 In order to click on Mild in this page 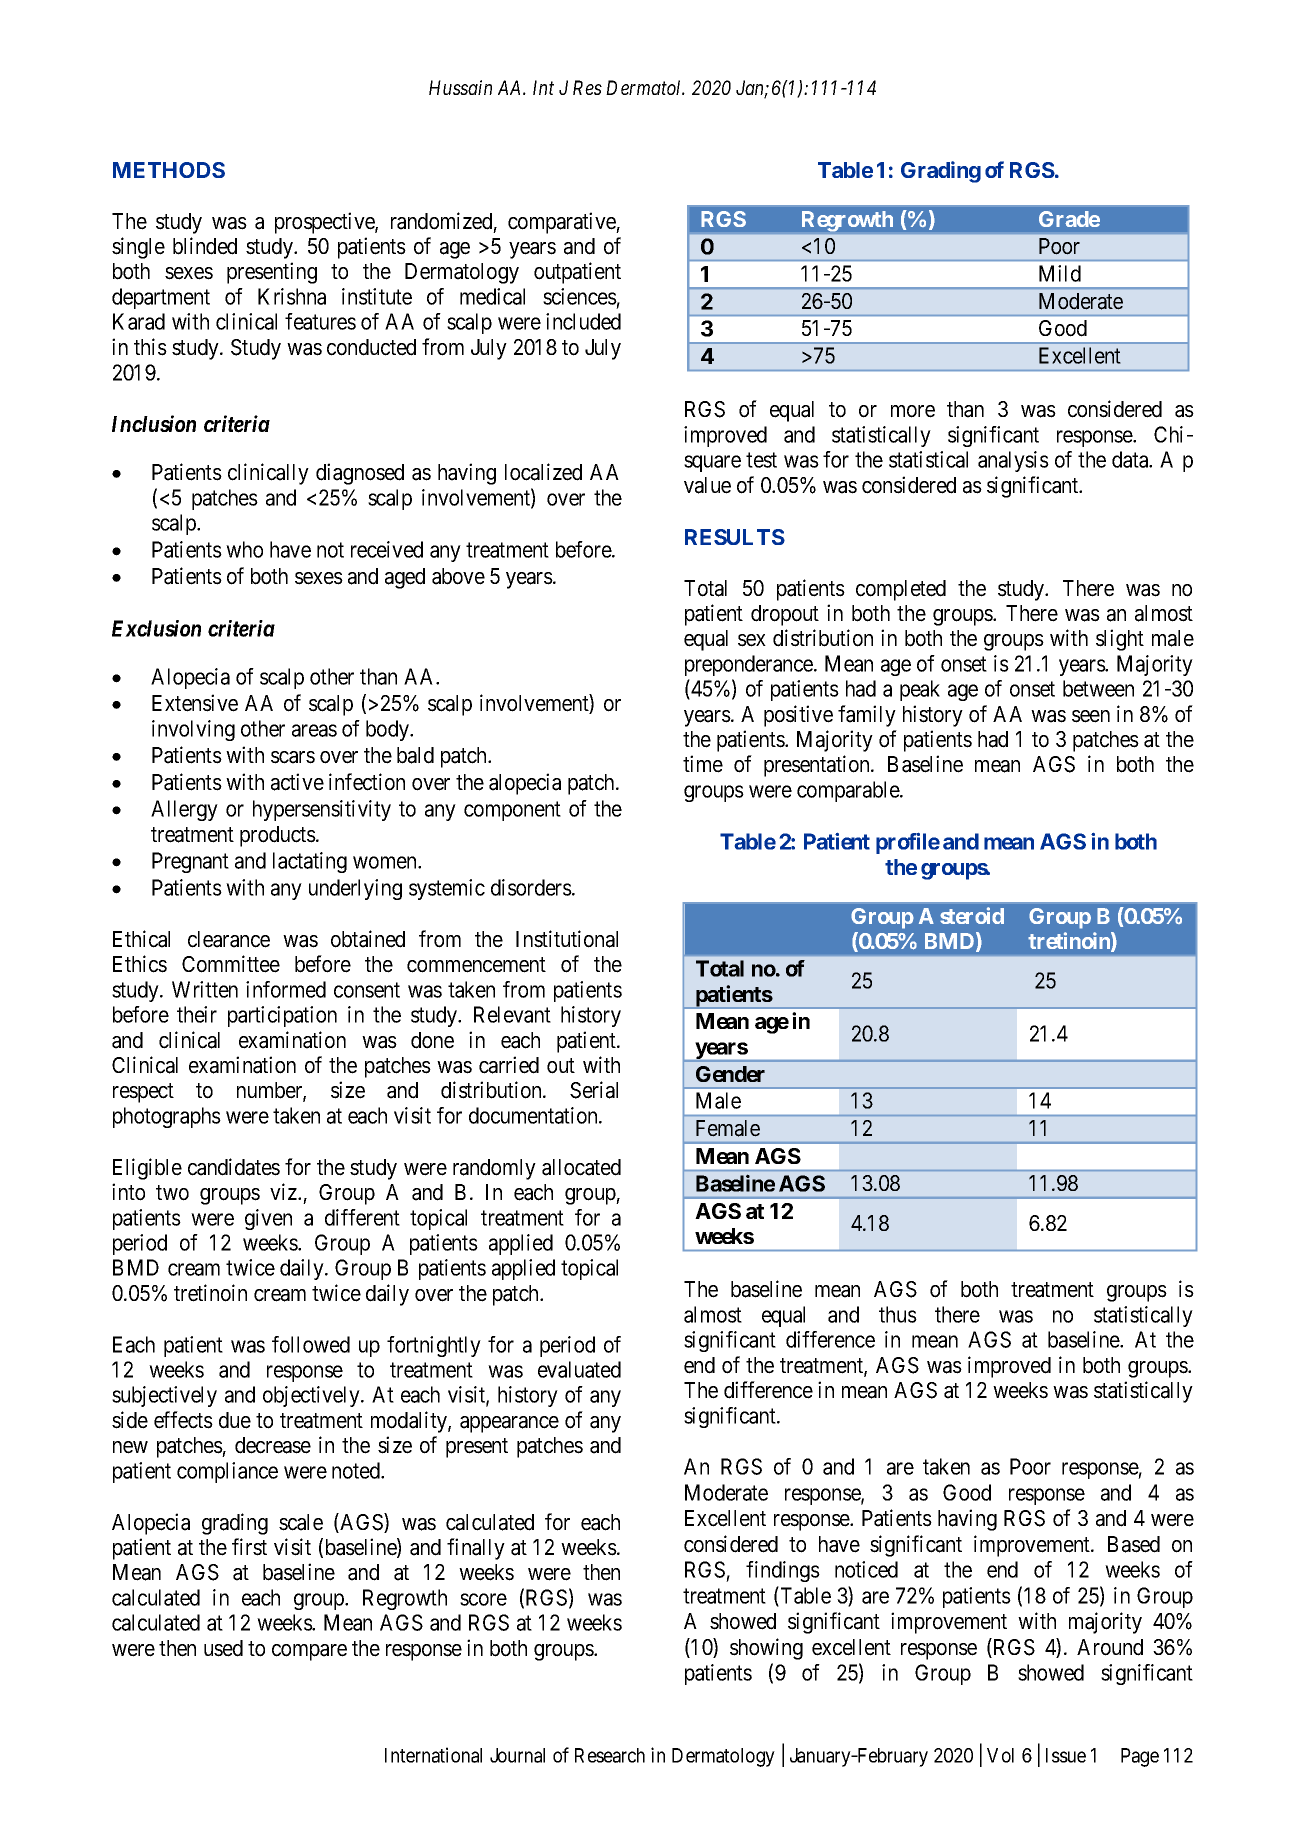, I will do `click(1060, 273)`.
